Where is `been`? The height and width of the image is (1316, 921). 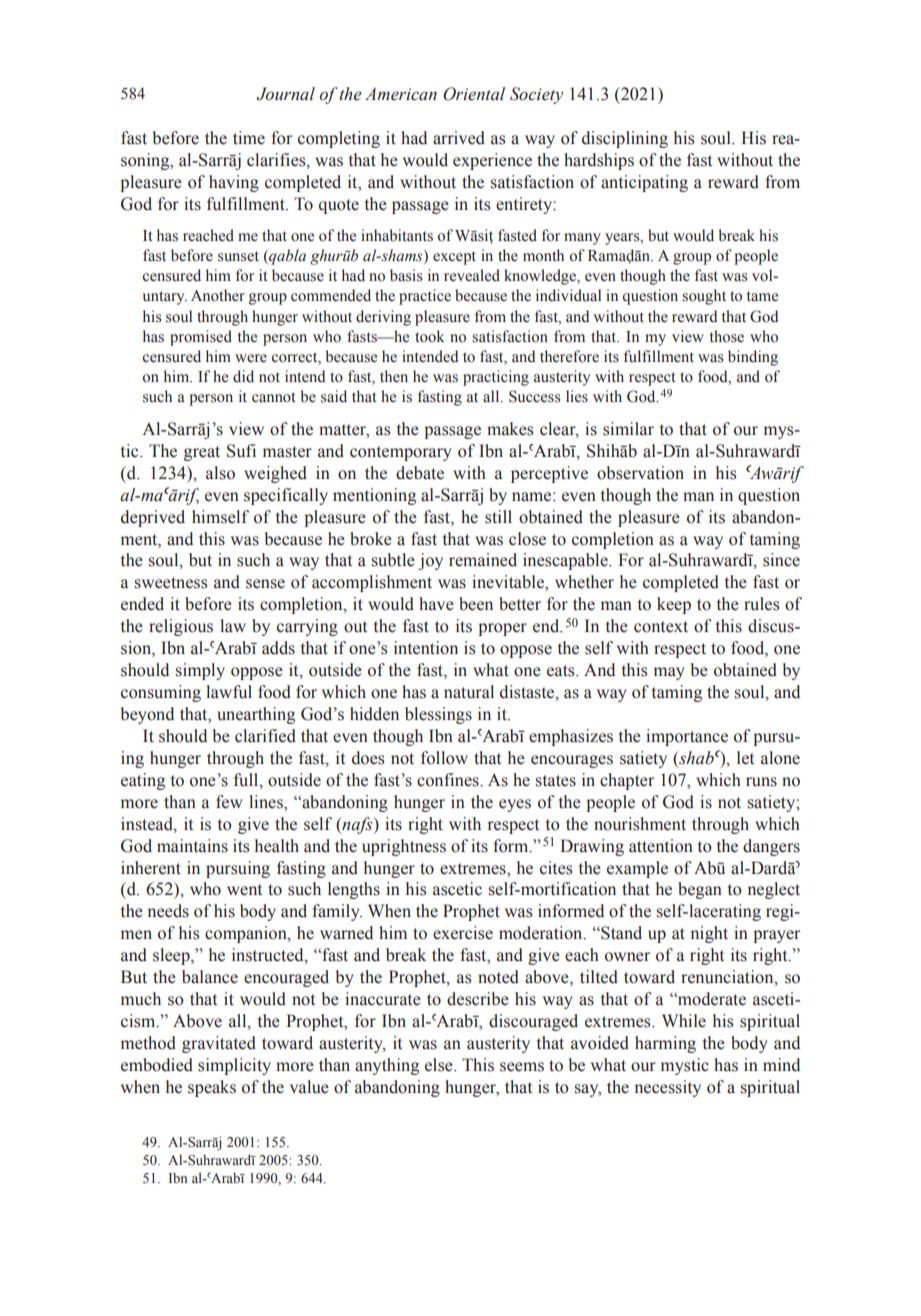
been is located at coordinates (476, 604).
